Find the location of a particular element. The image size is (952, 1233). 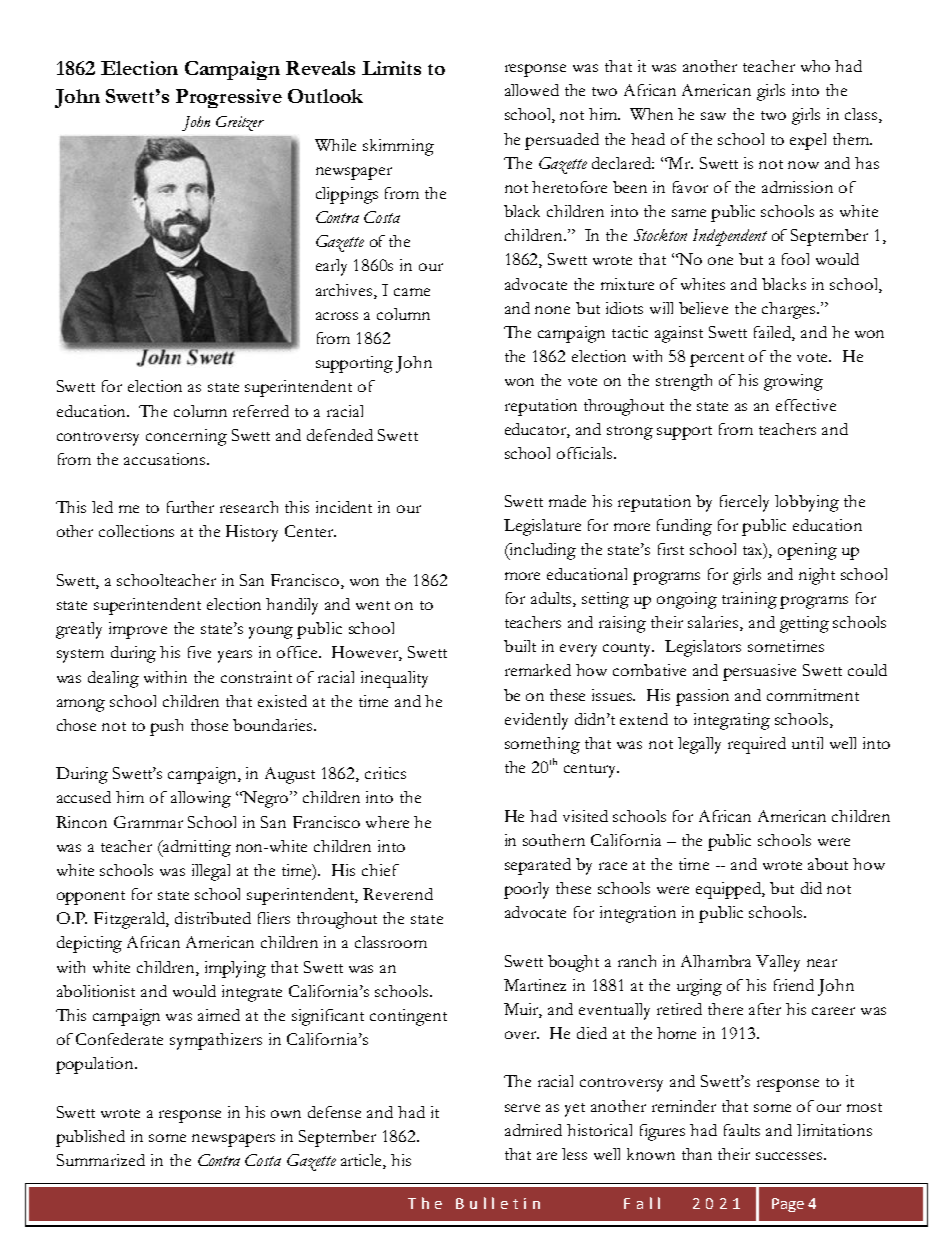

allowed is located at coordinates (532, 90).
